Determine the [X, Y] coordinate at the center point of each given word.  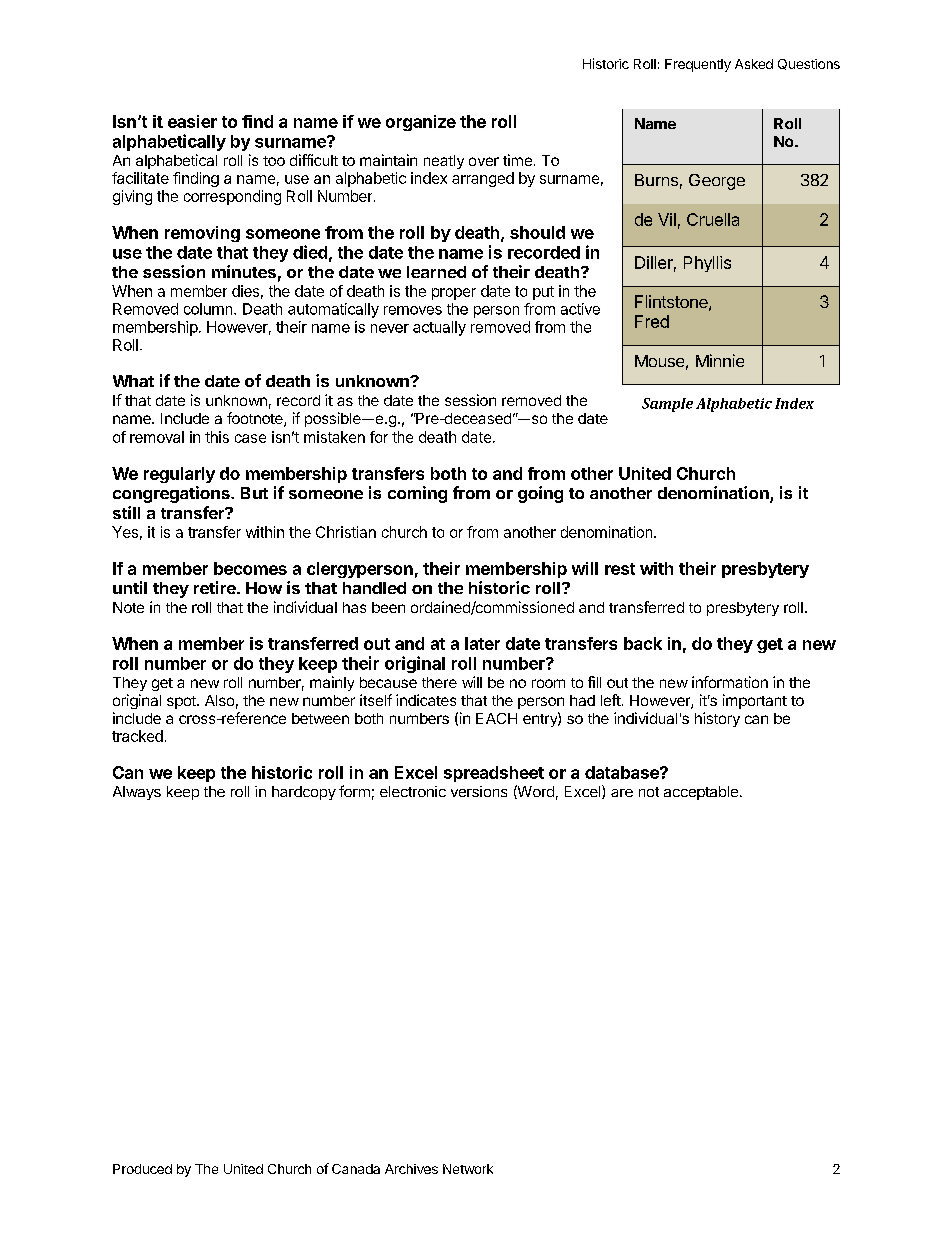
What [133, 381]
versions [479, 791]
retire [216, 587]
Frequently [698, 65]
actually [439, 328]
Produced [142, 1169]
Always [137, 793]
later [482, 643]
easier [192, 121]
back [643, 643]
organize [421, 123]
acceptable [701, 793]
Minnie [720, 360]
